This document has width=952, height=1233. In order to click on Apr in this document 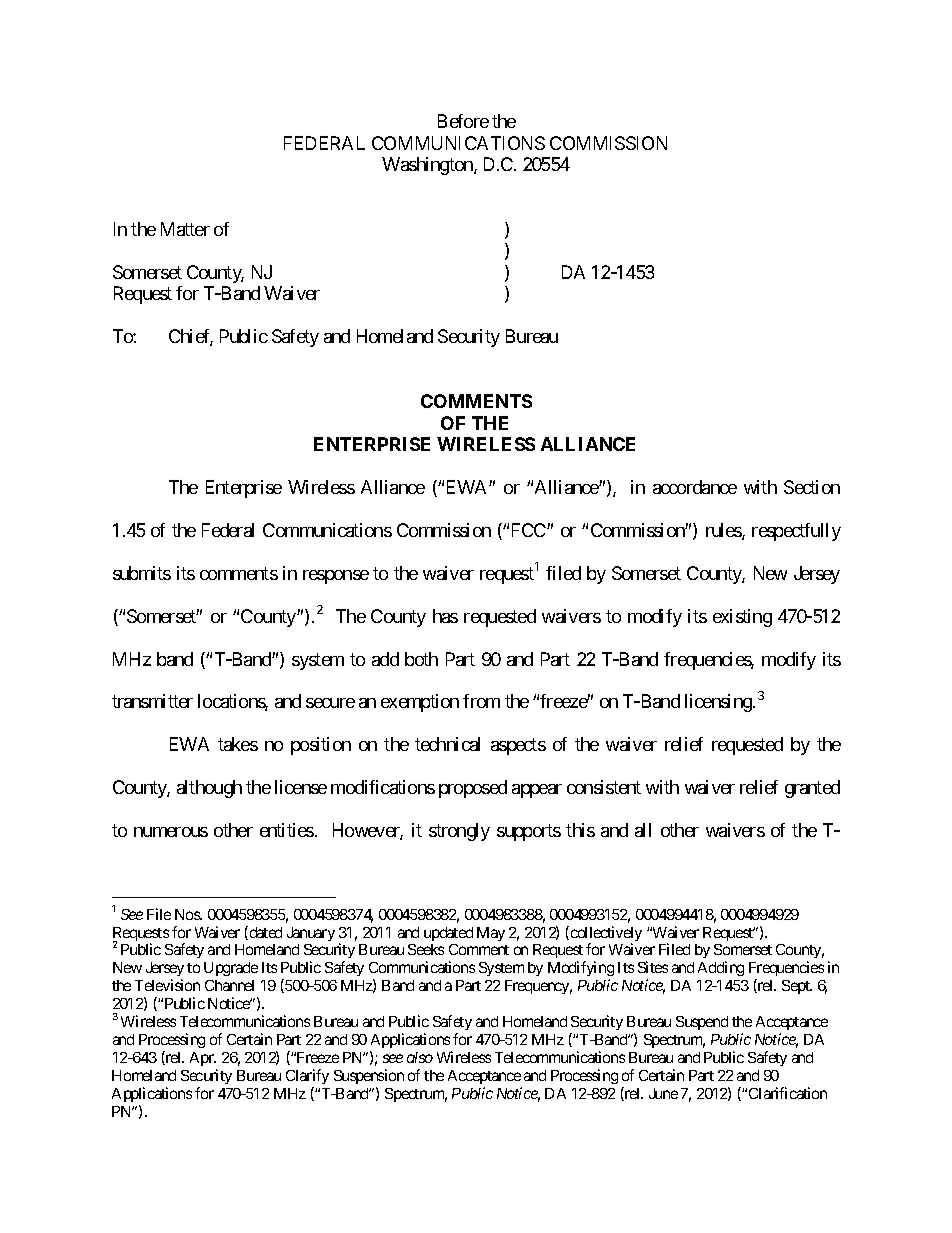, I will do `click(203, 1059)`.
